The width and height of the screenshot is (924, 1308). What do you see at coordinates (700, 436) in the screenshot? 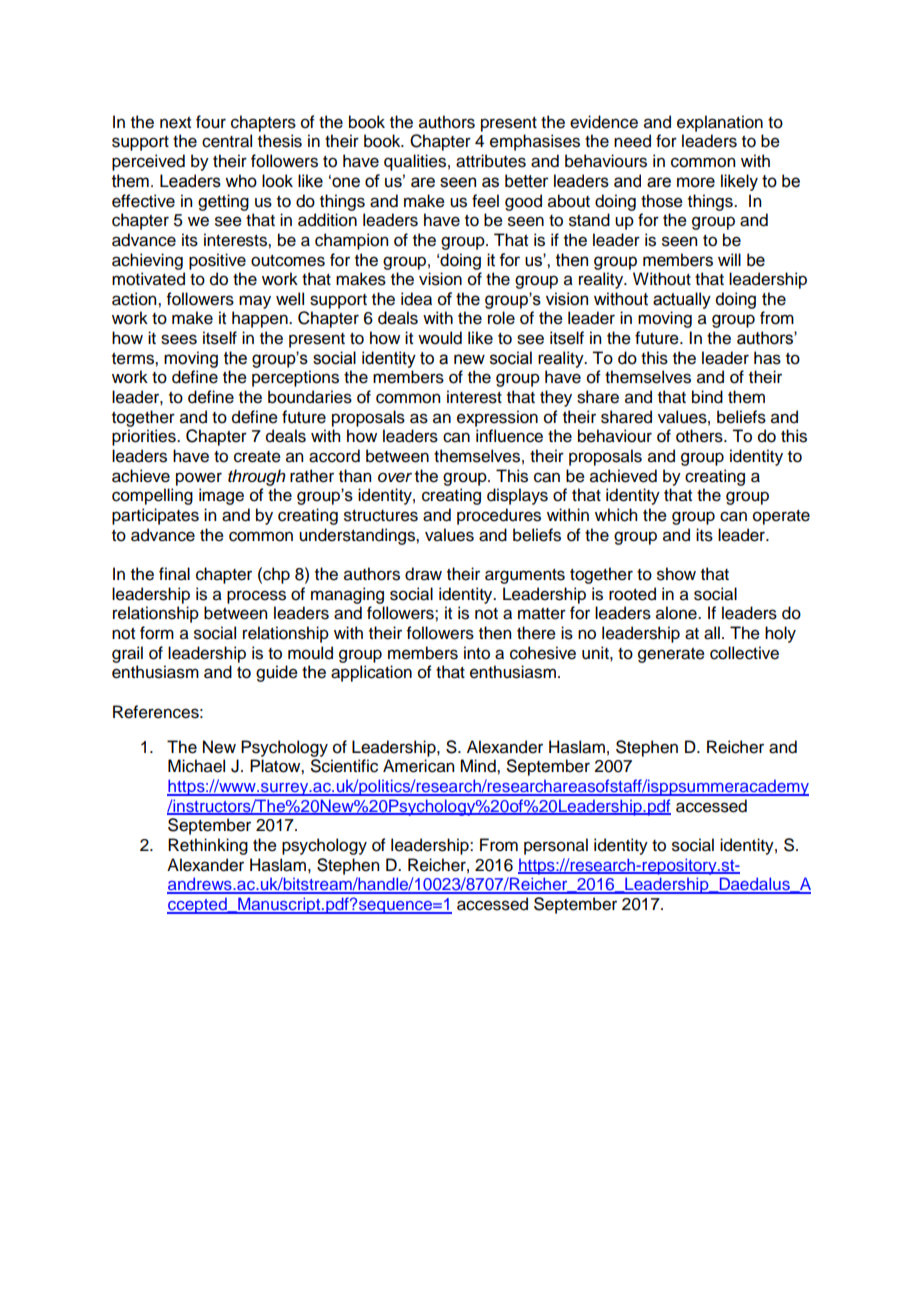
I see `others` at bounding box center [700, 436].
